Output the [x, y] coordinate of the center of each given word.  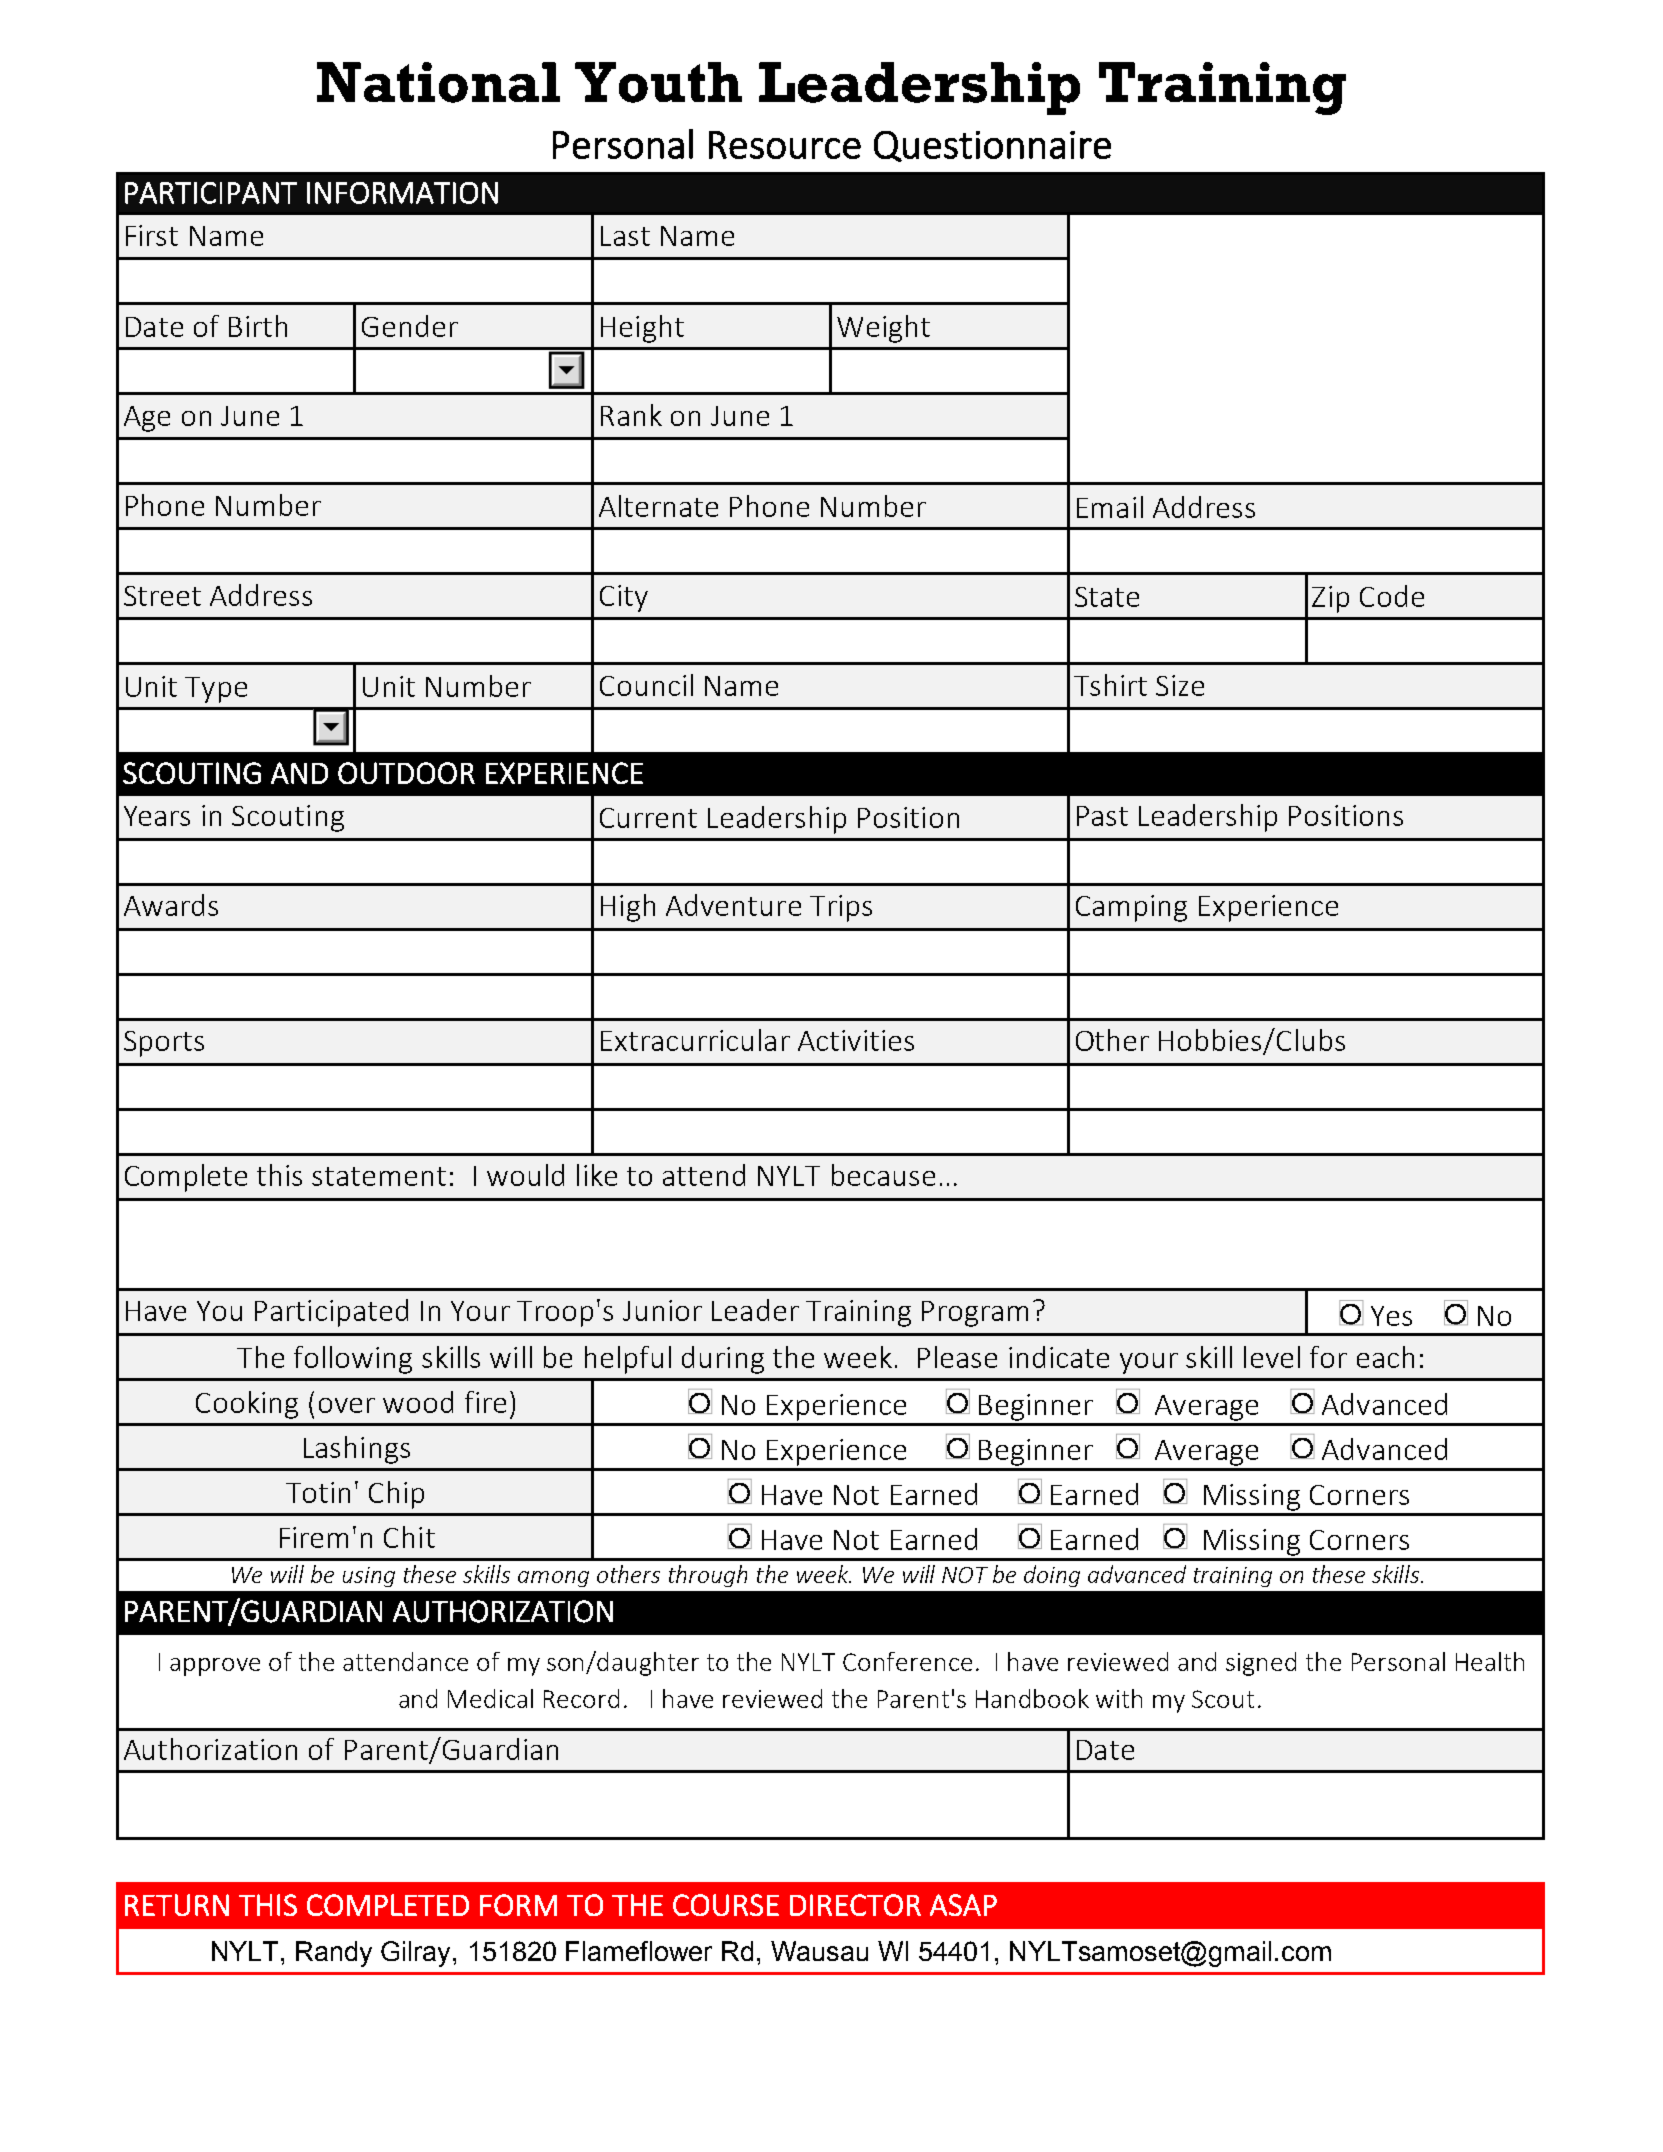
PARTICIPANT [211, 193]
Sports [164, 1044]
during [723, 1360]
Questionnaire [992, 146]
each [1385, 1357]
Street [162, 596]
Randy [334, 1954]
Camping [1131, 908]
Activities [856, 1040]
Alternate [658, 506]
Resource [785, 145]
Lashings [357, 1450]
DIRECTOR [855, 1905]
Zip [1330, 599]
